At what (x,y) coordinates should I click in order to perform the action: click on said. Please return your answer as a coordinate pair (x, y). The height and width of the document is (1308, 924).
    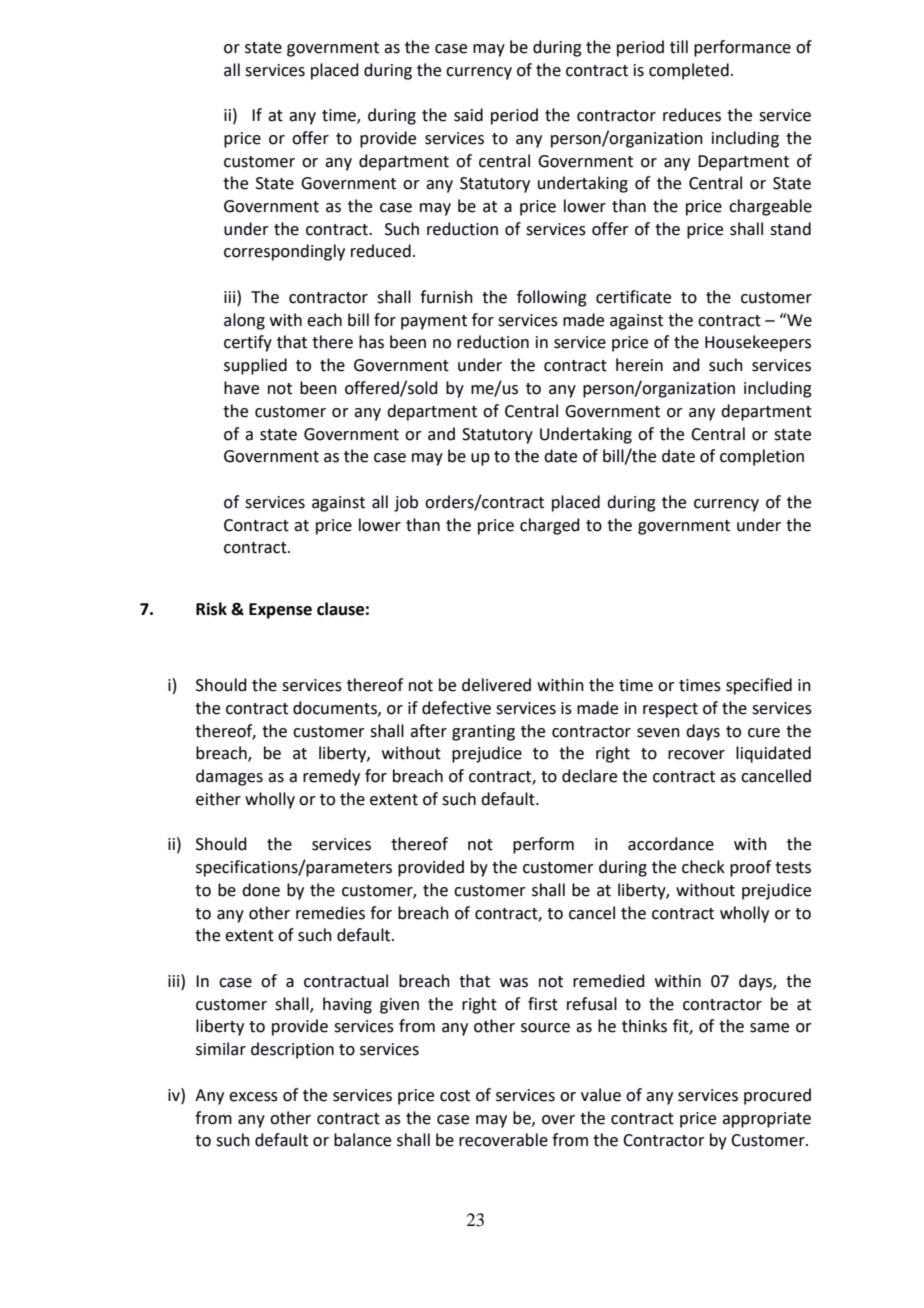
    Looking at the image, I should click on (468, 115).
